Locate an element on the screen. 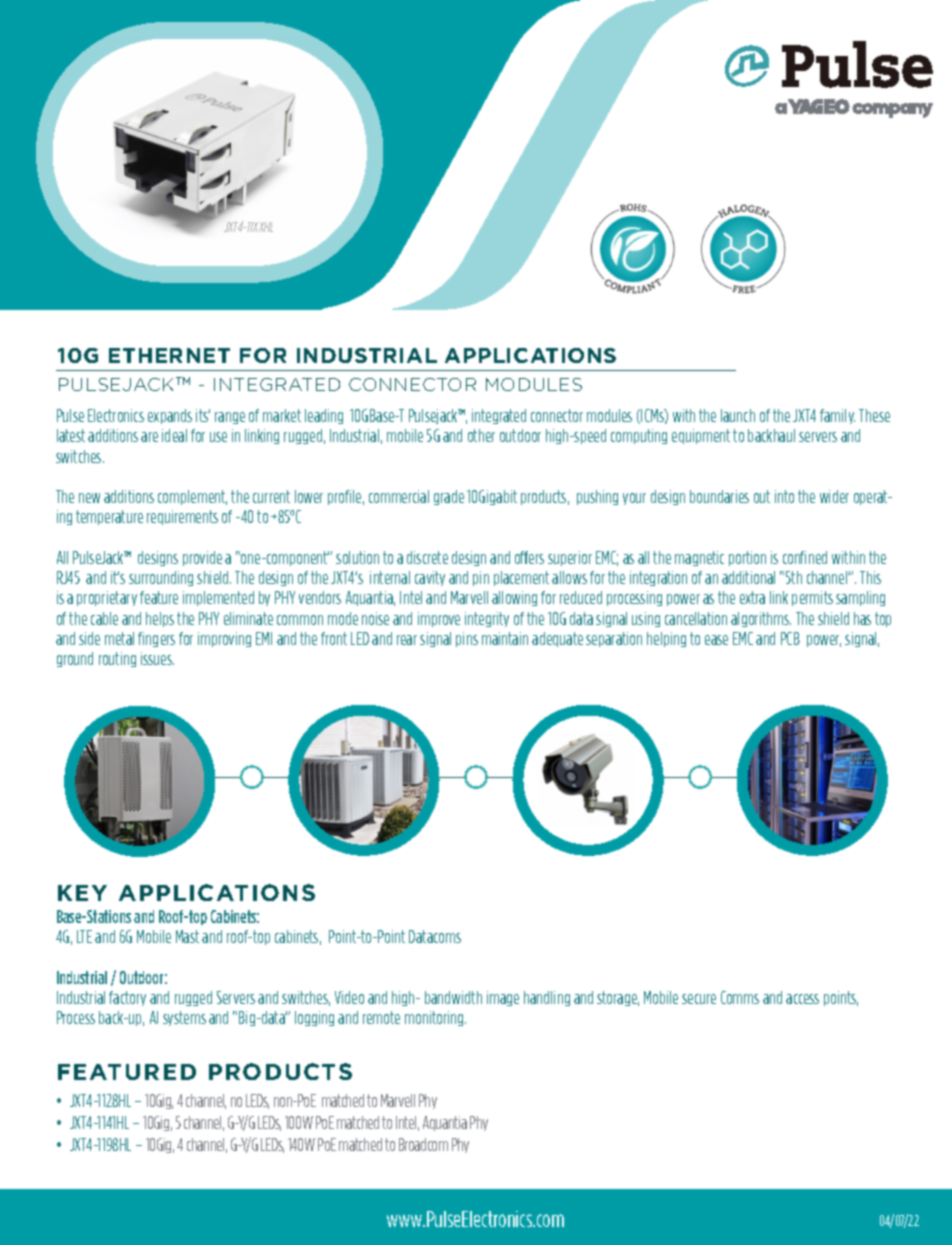 This screenshot has height=1245, width=952. launch is located at coordinates (738, 415).
